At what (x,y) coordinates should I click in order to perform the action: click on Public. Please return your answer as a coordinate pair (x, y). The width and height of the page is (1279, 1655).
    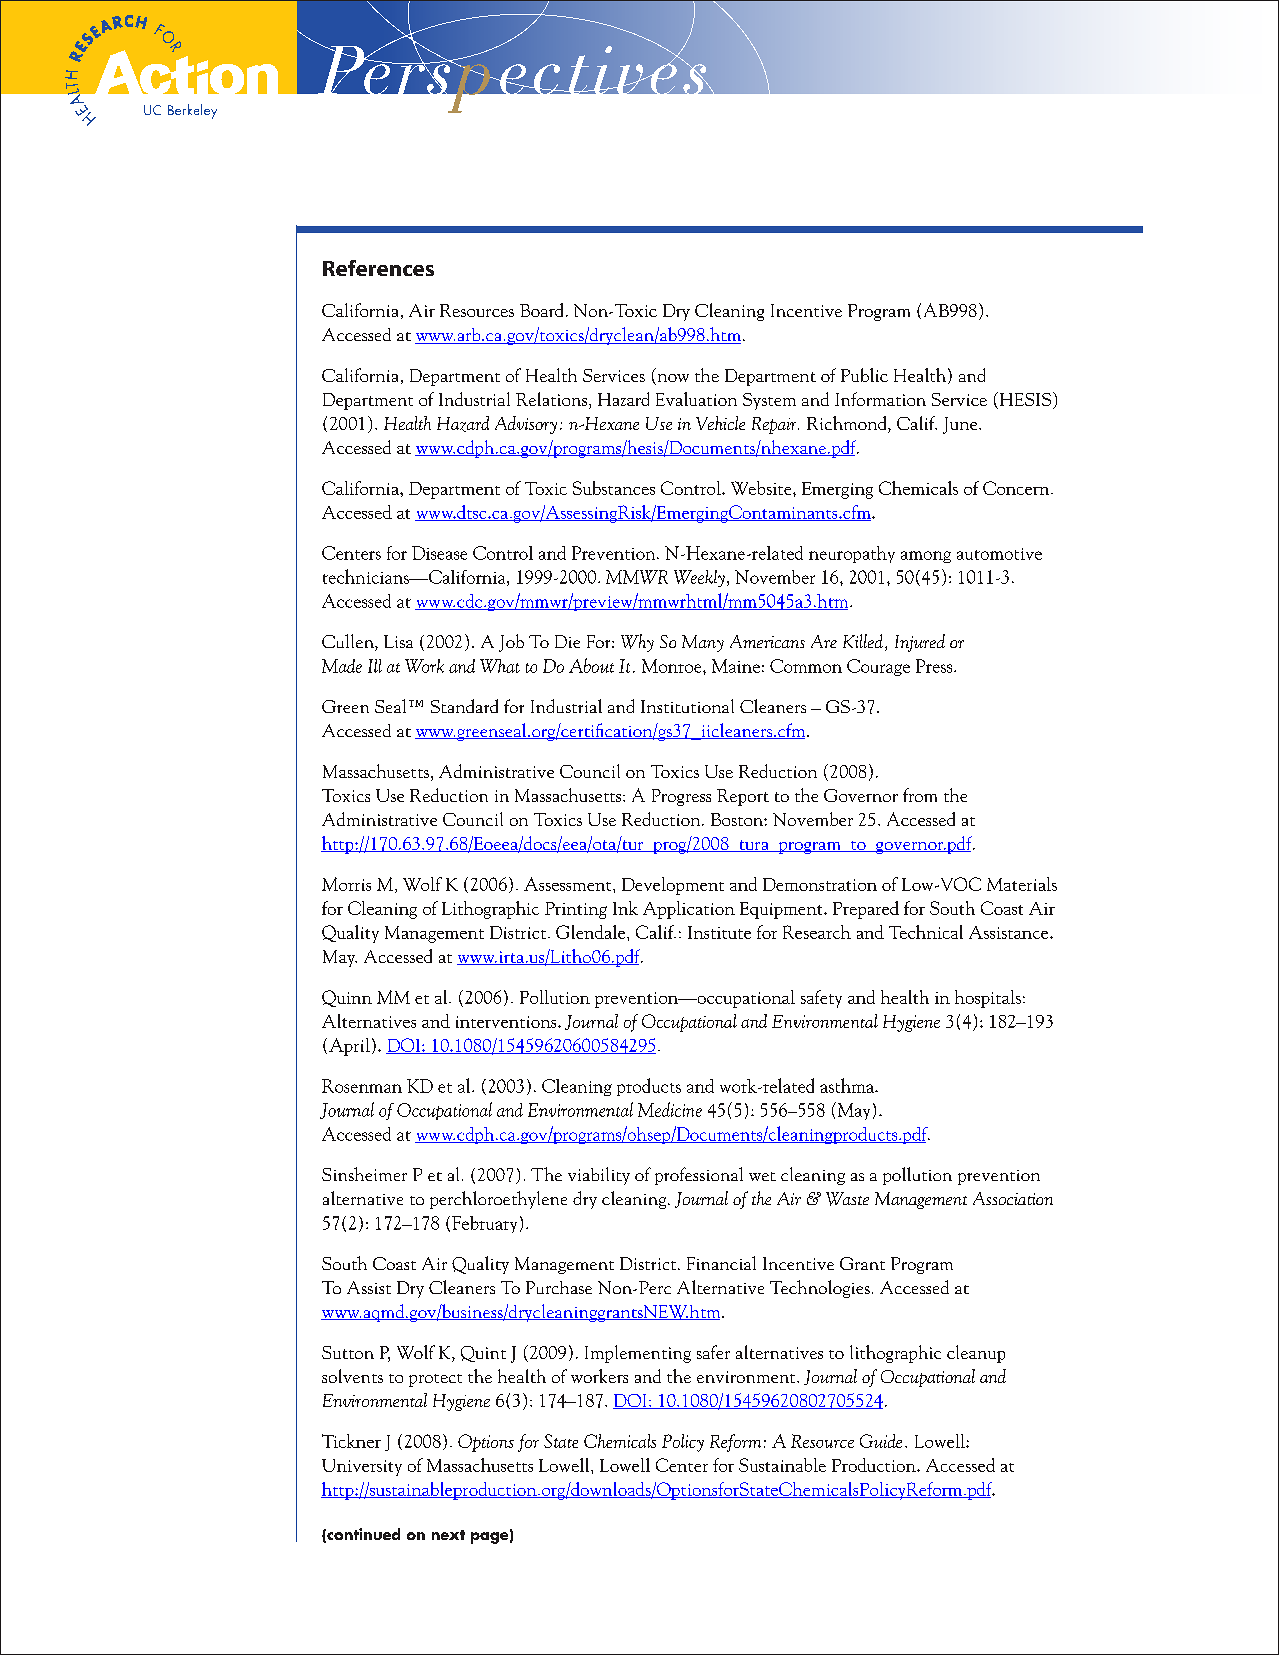
    Looking at the image, I should click on (864, 375).
